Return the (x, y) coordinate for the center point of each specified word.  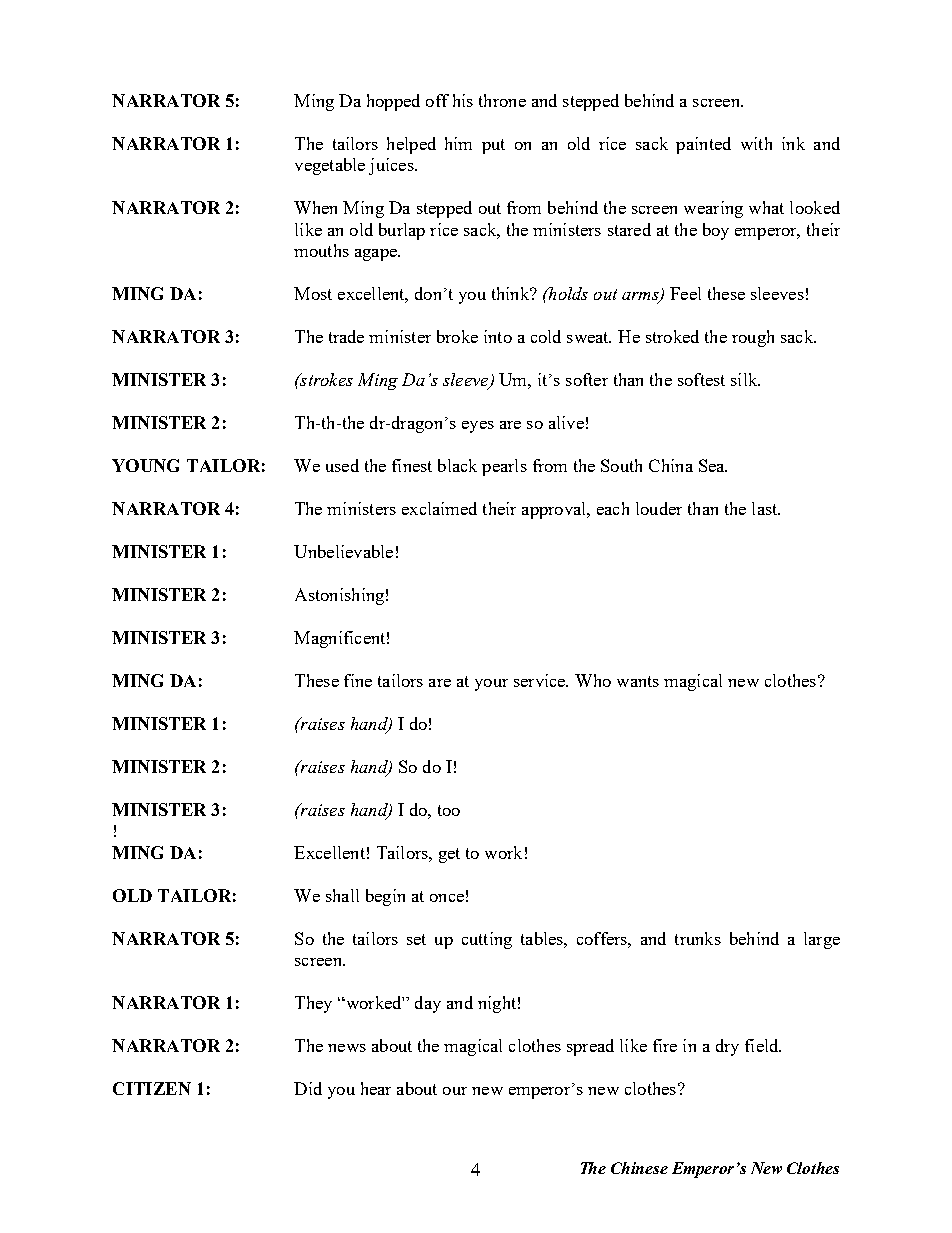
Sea (713, 465)
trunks (698, 938)
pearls (504, 467)
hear (376, 1088)
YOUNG (145, 465)
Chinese (639, 1168)
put (493, 146)
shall (342, 895)
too (449, 810)
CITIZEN (152, 1088)
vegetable (330, 166)
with (756, 143)
